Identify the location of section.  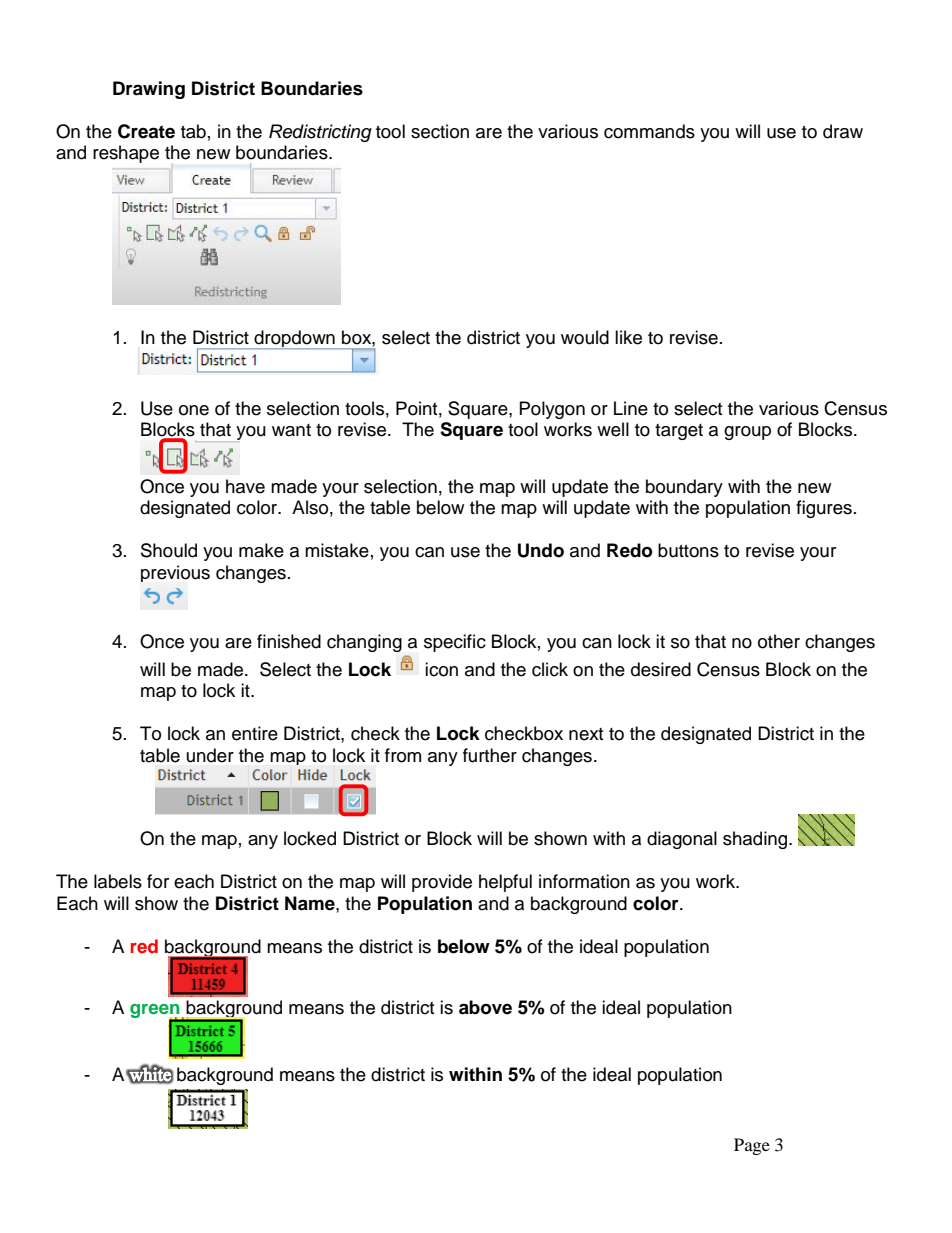
(440, 131).
